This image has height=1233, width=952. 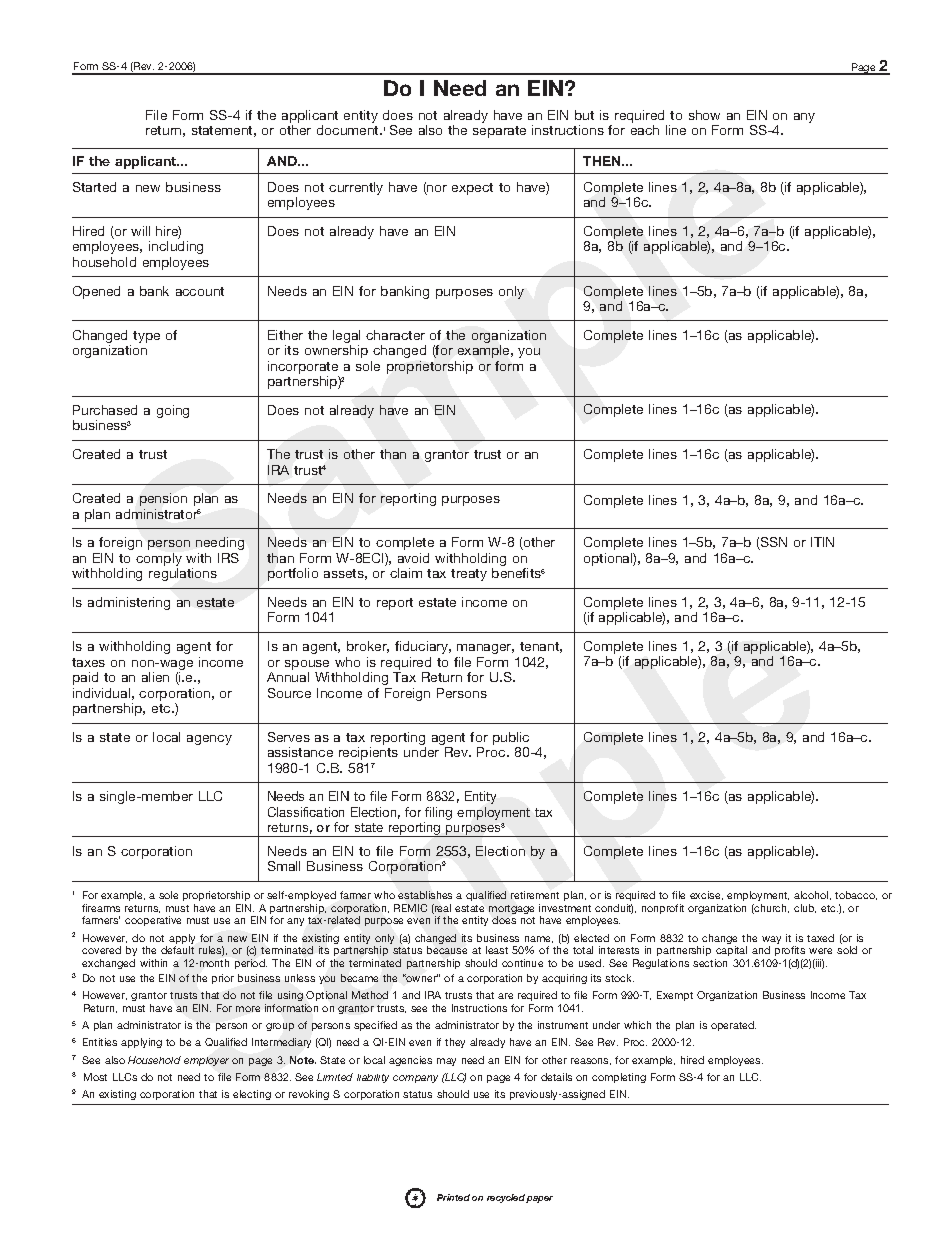 What do you see at coordinates (413, 558) in the image?
I see `avoid` at bounding box center [413, 558].
